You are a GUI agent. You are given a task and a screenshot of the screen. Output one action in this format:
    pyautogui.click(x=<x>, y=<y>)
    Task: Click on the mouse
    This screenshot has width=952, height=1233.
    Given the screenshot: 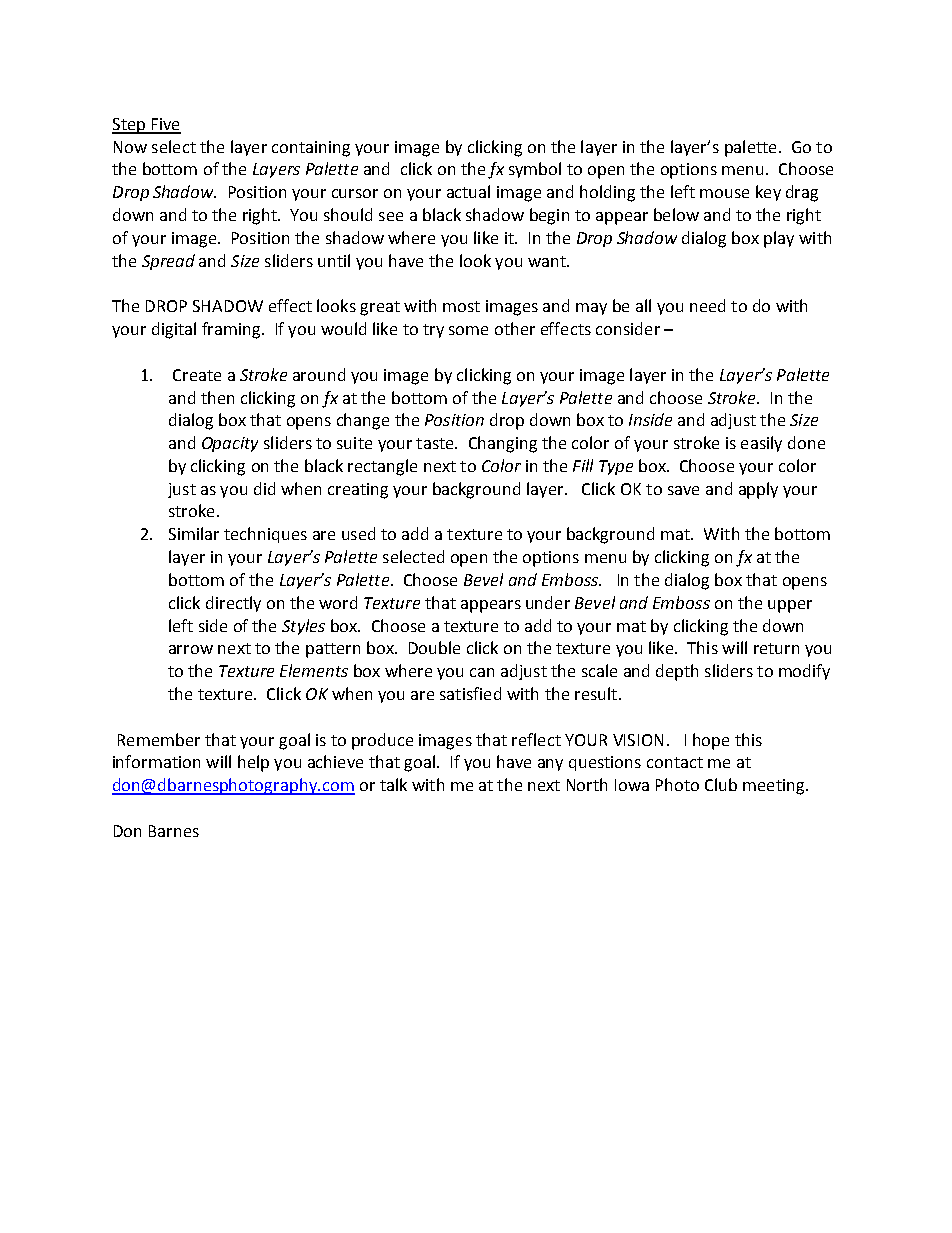 What is the action you would take?
    pyautogui.click(x=724, y=193)
